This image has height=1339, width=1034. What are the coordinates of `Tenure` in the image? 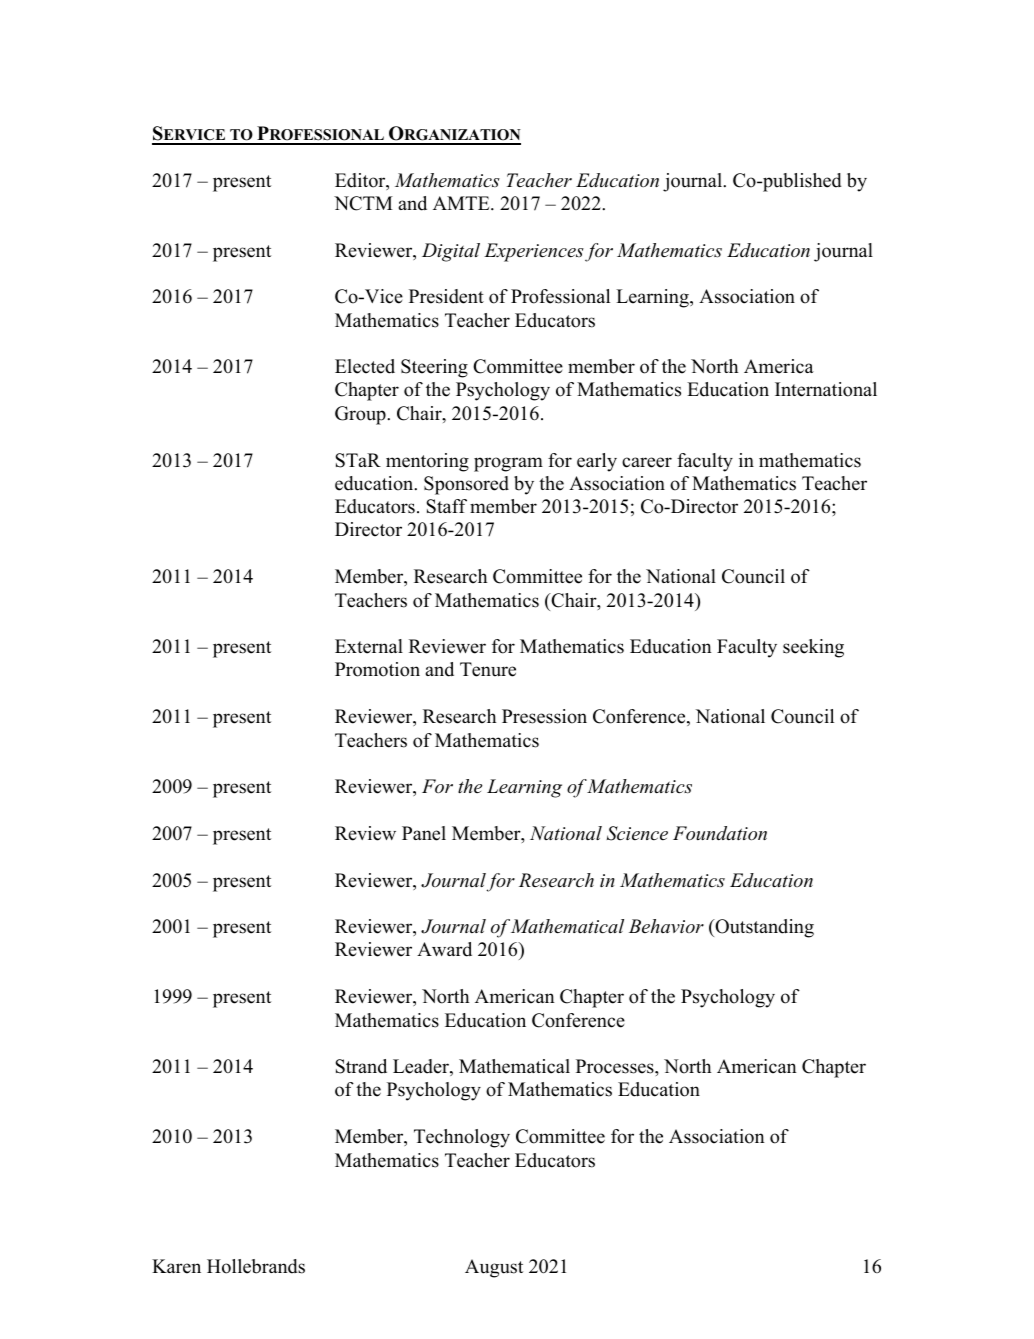 It's located at (488, 669).
